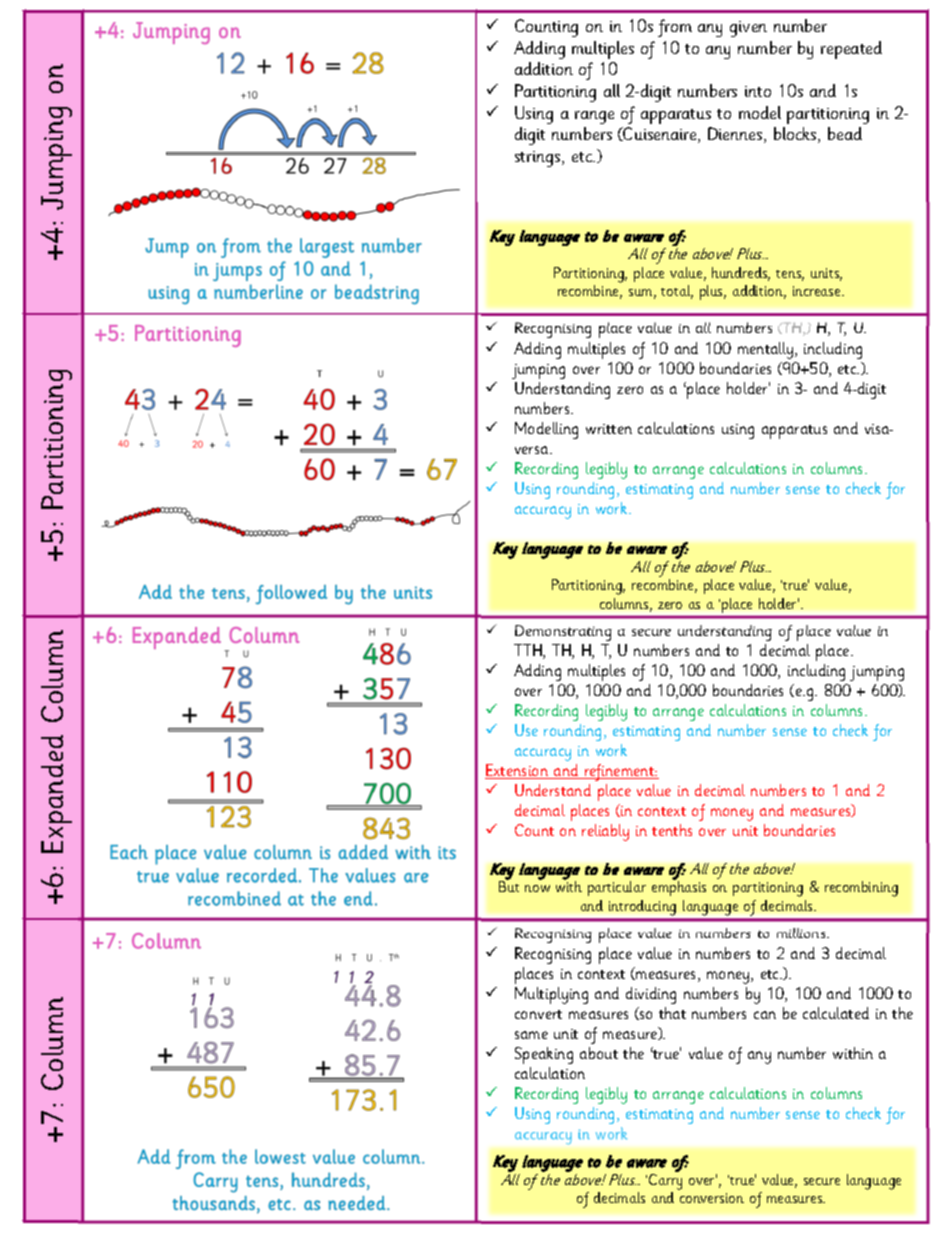 Image resolution: width=952 pixels, height=1233 pixels. I want to click on written, so click(609, 429).
